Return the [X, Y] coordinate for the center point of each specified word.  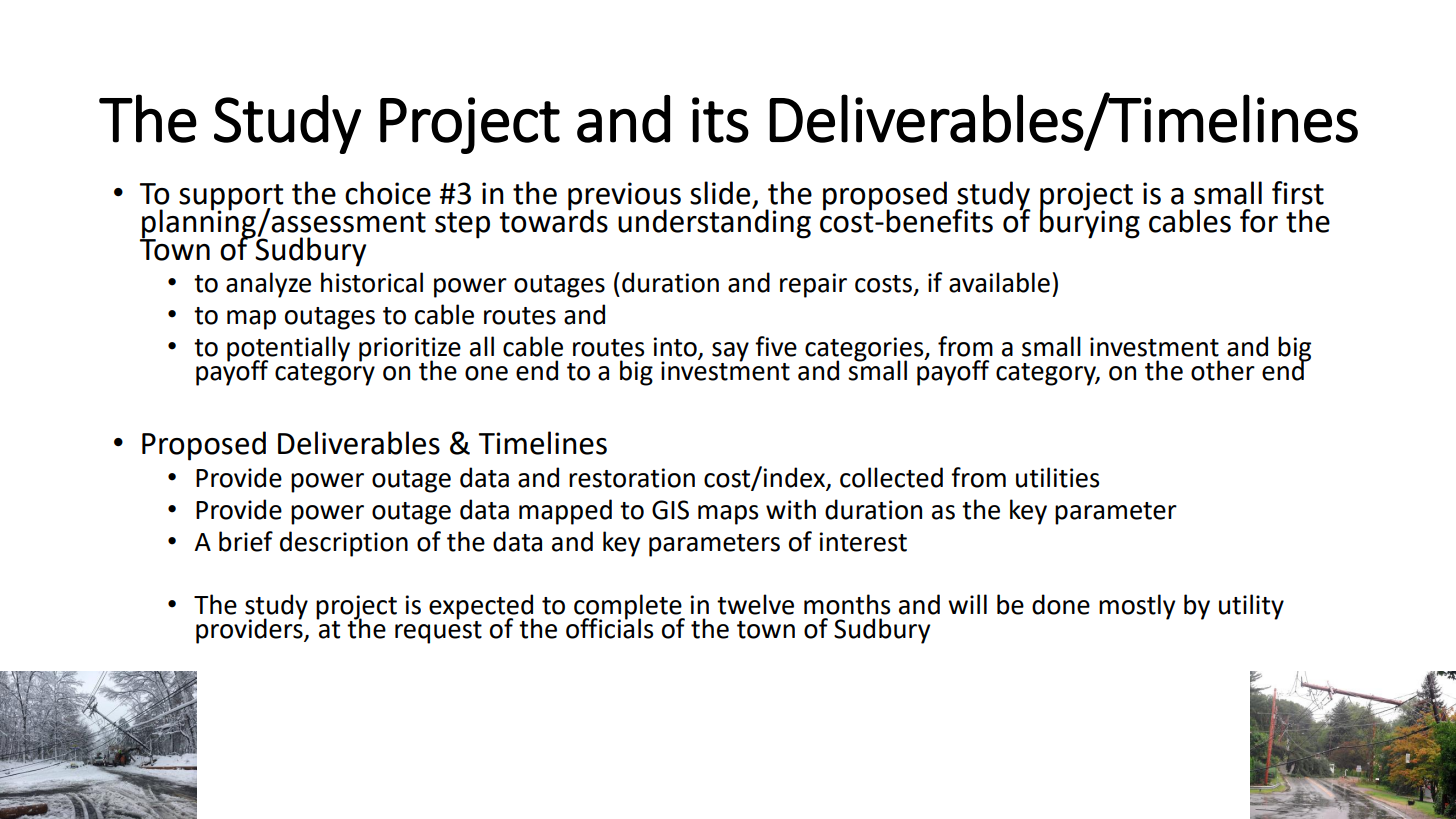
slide [720, 193]
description [344, 544]
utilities [1057, 477]
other [1223, 370]
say [730, 352]
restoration [632, 478]
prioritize [410, 350]
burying [1090, 222]
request [438, 631]
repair [813, 285]
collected [891, 477]
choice [388, 193]
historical [372, 282]
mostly [1137, 607]
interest [863, 542]
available [999, 282]
